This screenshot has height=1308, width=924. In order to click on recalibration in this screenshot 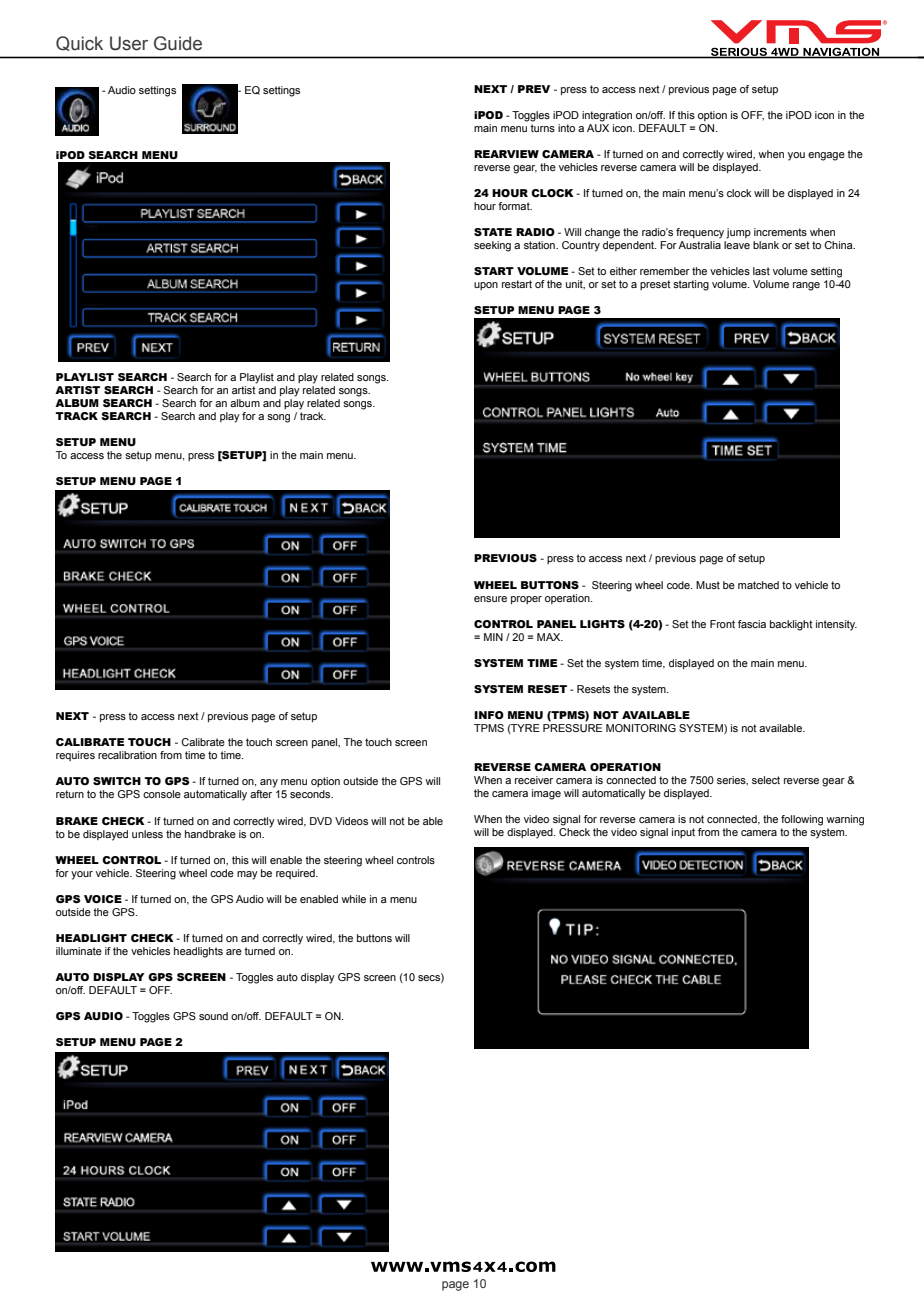, I will do `click(127, 755)`.
